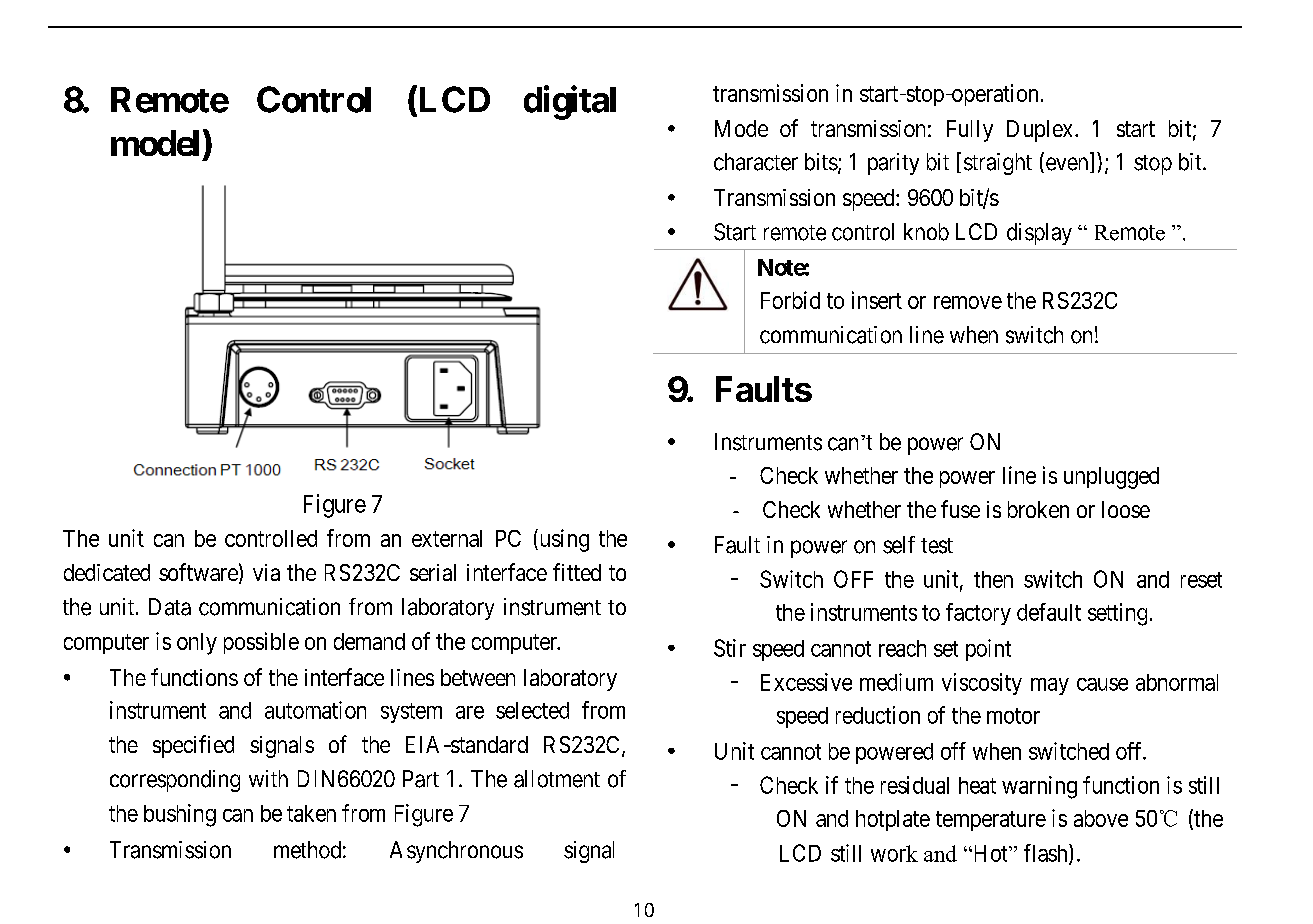 The height and width of the screenshot is (924, 1313). I want to click on character, so click(756, 162).
